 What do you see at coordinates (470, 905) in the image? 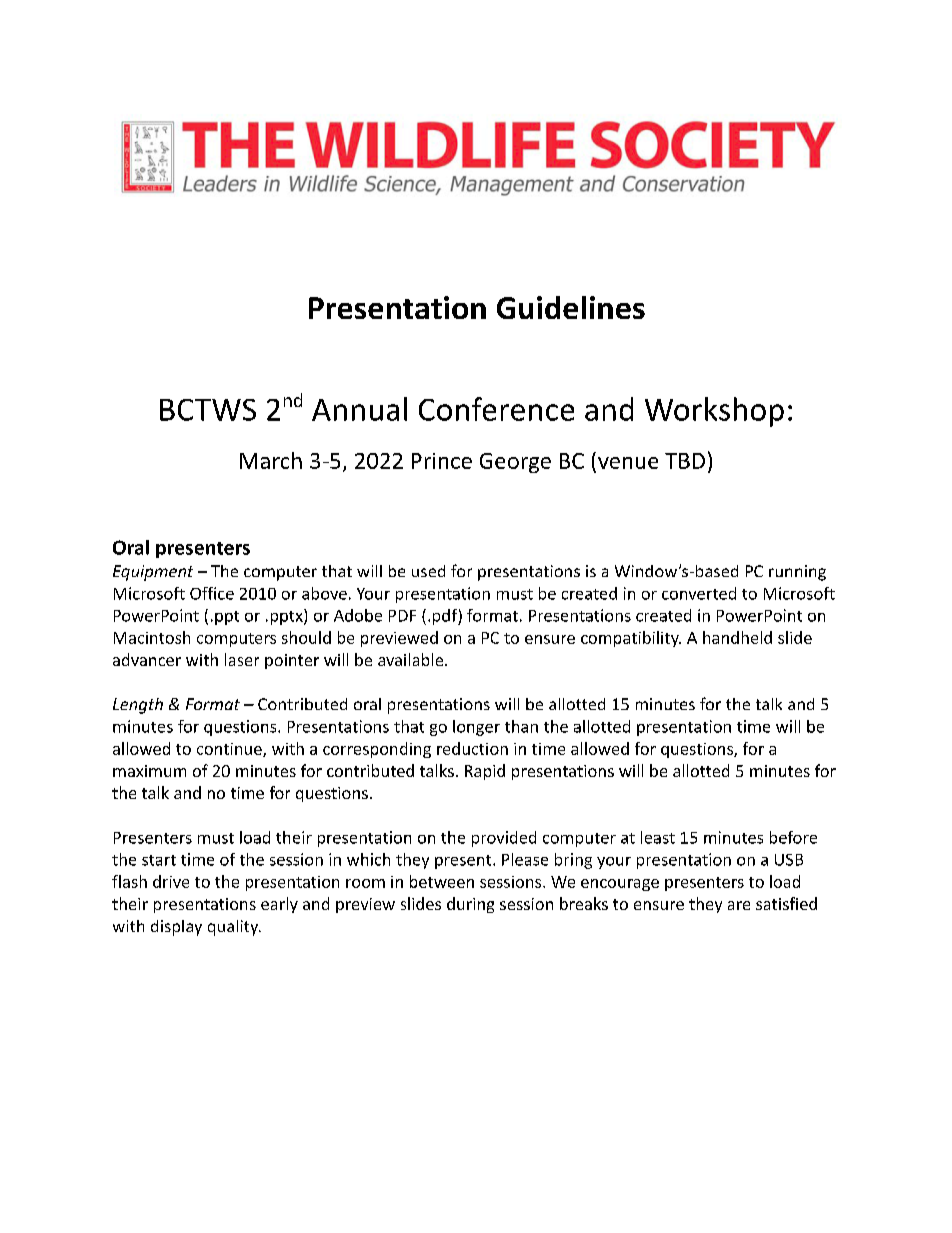
I see `during` at bounding box center [470, 905].
